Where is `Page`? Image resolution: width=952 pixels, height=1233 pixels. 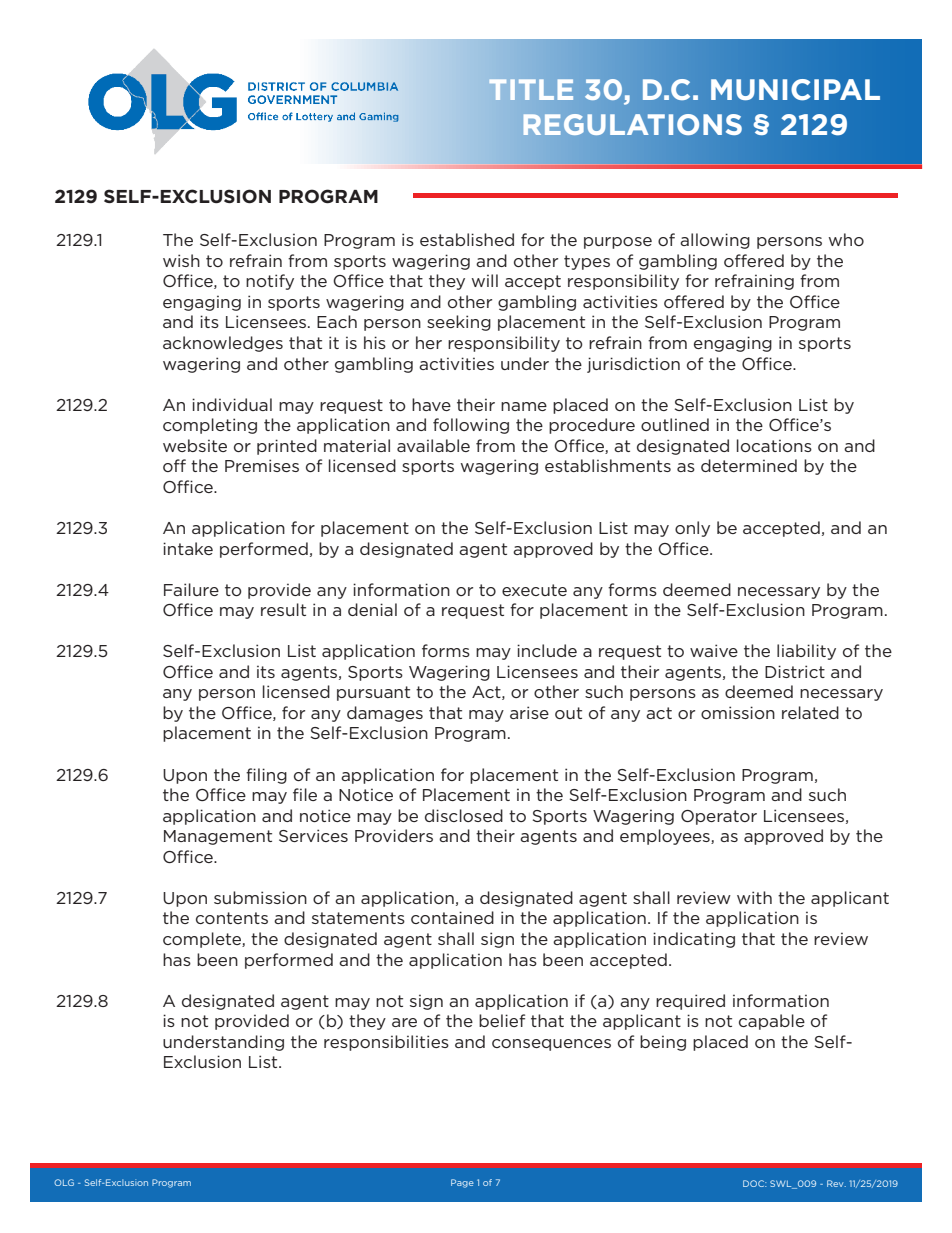
Page is located at coordinates (462, 1183).
